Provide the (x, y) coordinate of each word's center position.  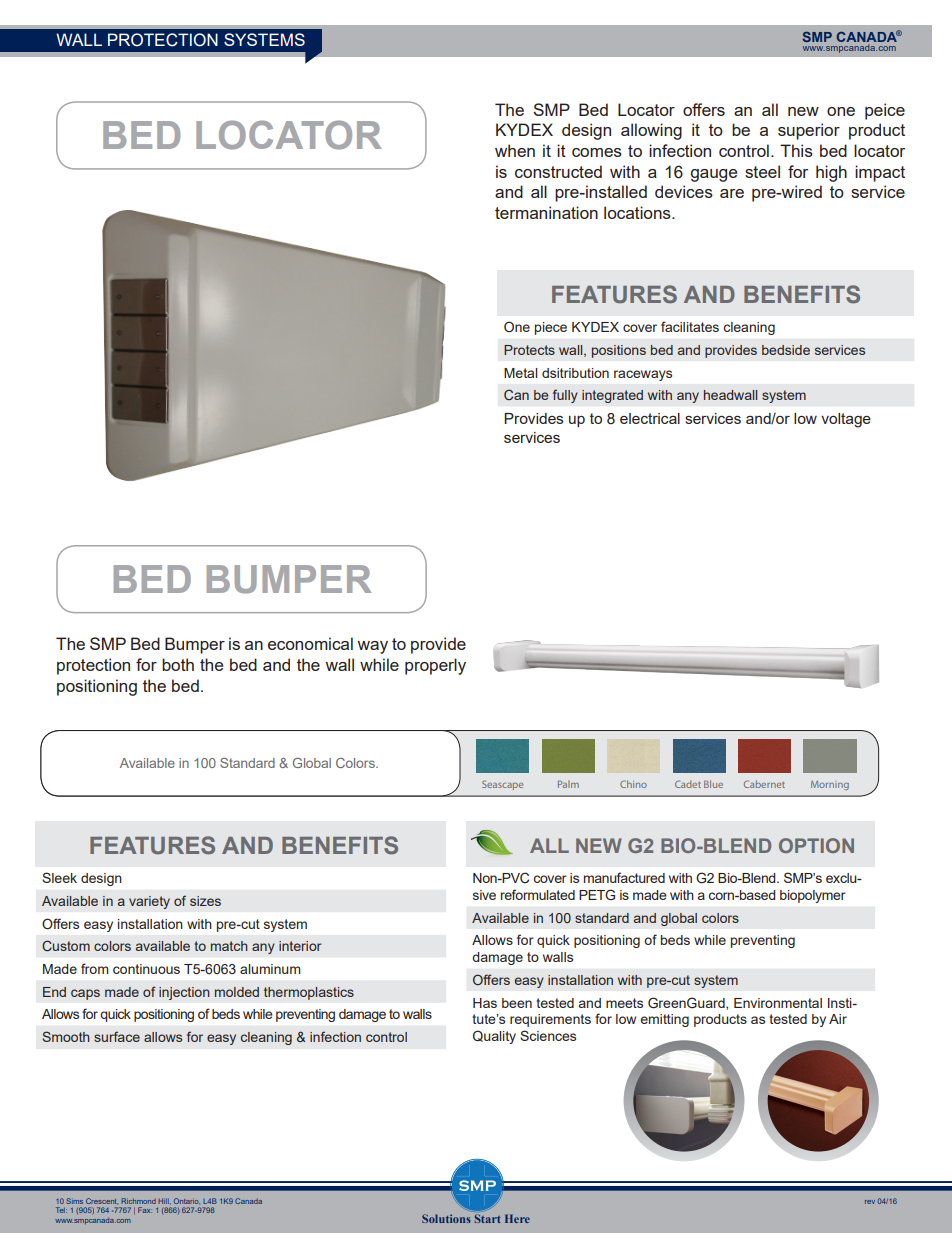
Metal (521, 373)
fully (565, 396)
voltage (846, 420)
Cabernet (764, 784)
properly (435, 666)
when (515, 150)
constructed (558, 171)
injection (184, 993)
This (796, 150)
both (178, 664)
